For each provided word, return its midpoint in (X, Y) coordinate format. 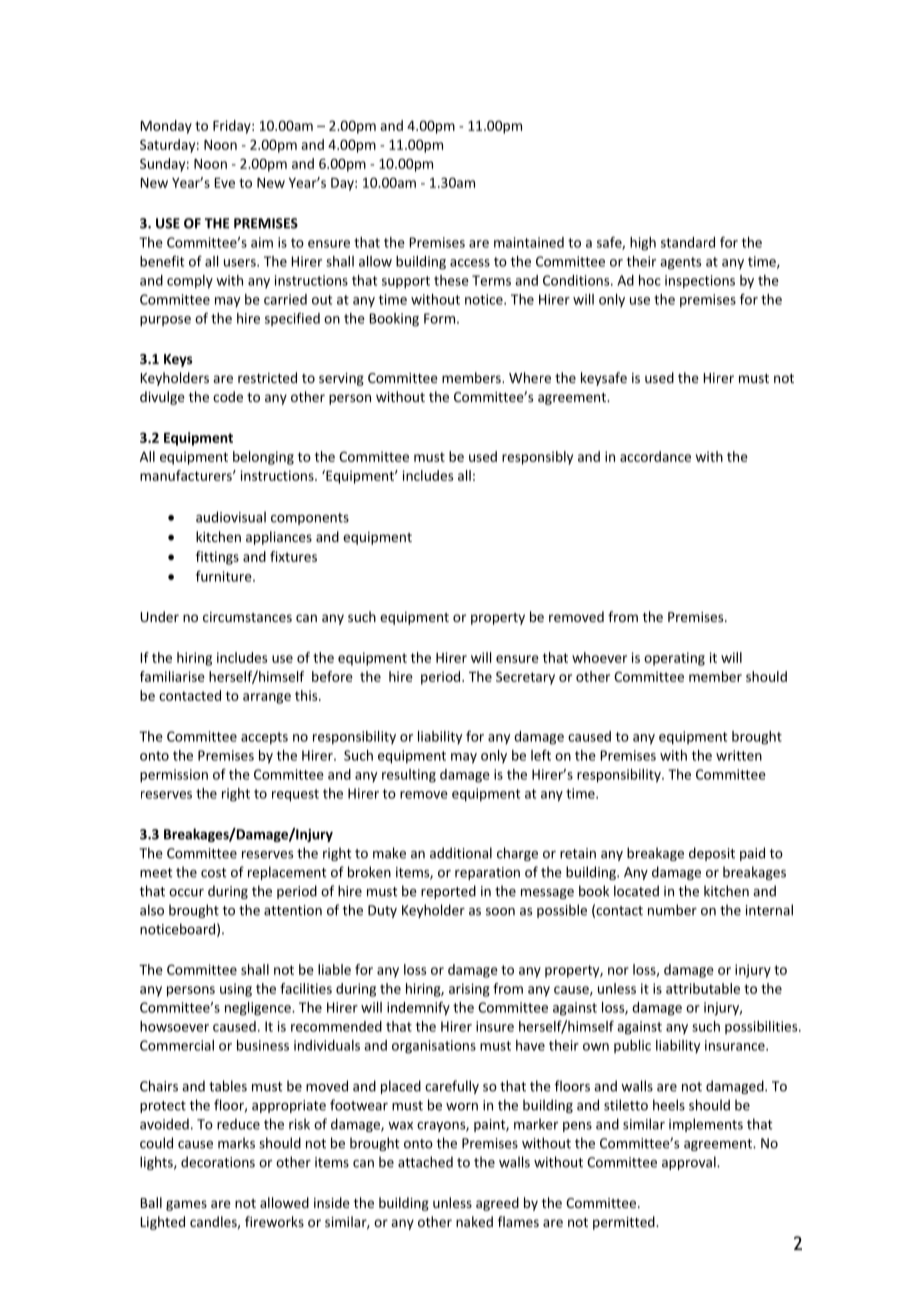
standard (688, 242)
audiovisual (231, 517)
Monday (166, 127)
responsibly (537, 458)
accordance (655, 456)
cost (214, 873)
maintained (529, 242)
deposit (712, 854)
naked (474, 1221)
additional (461, 853)
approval (690, 1163)
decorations (218, 1162)
